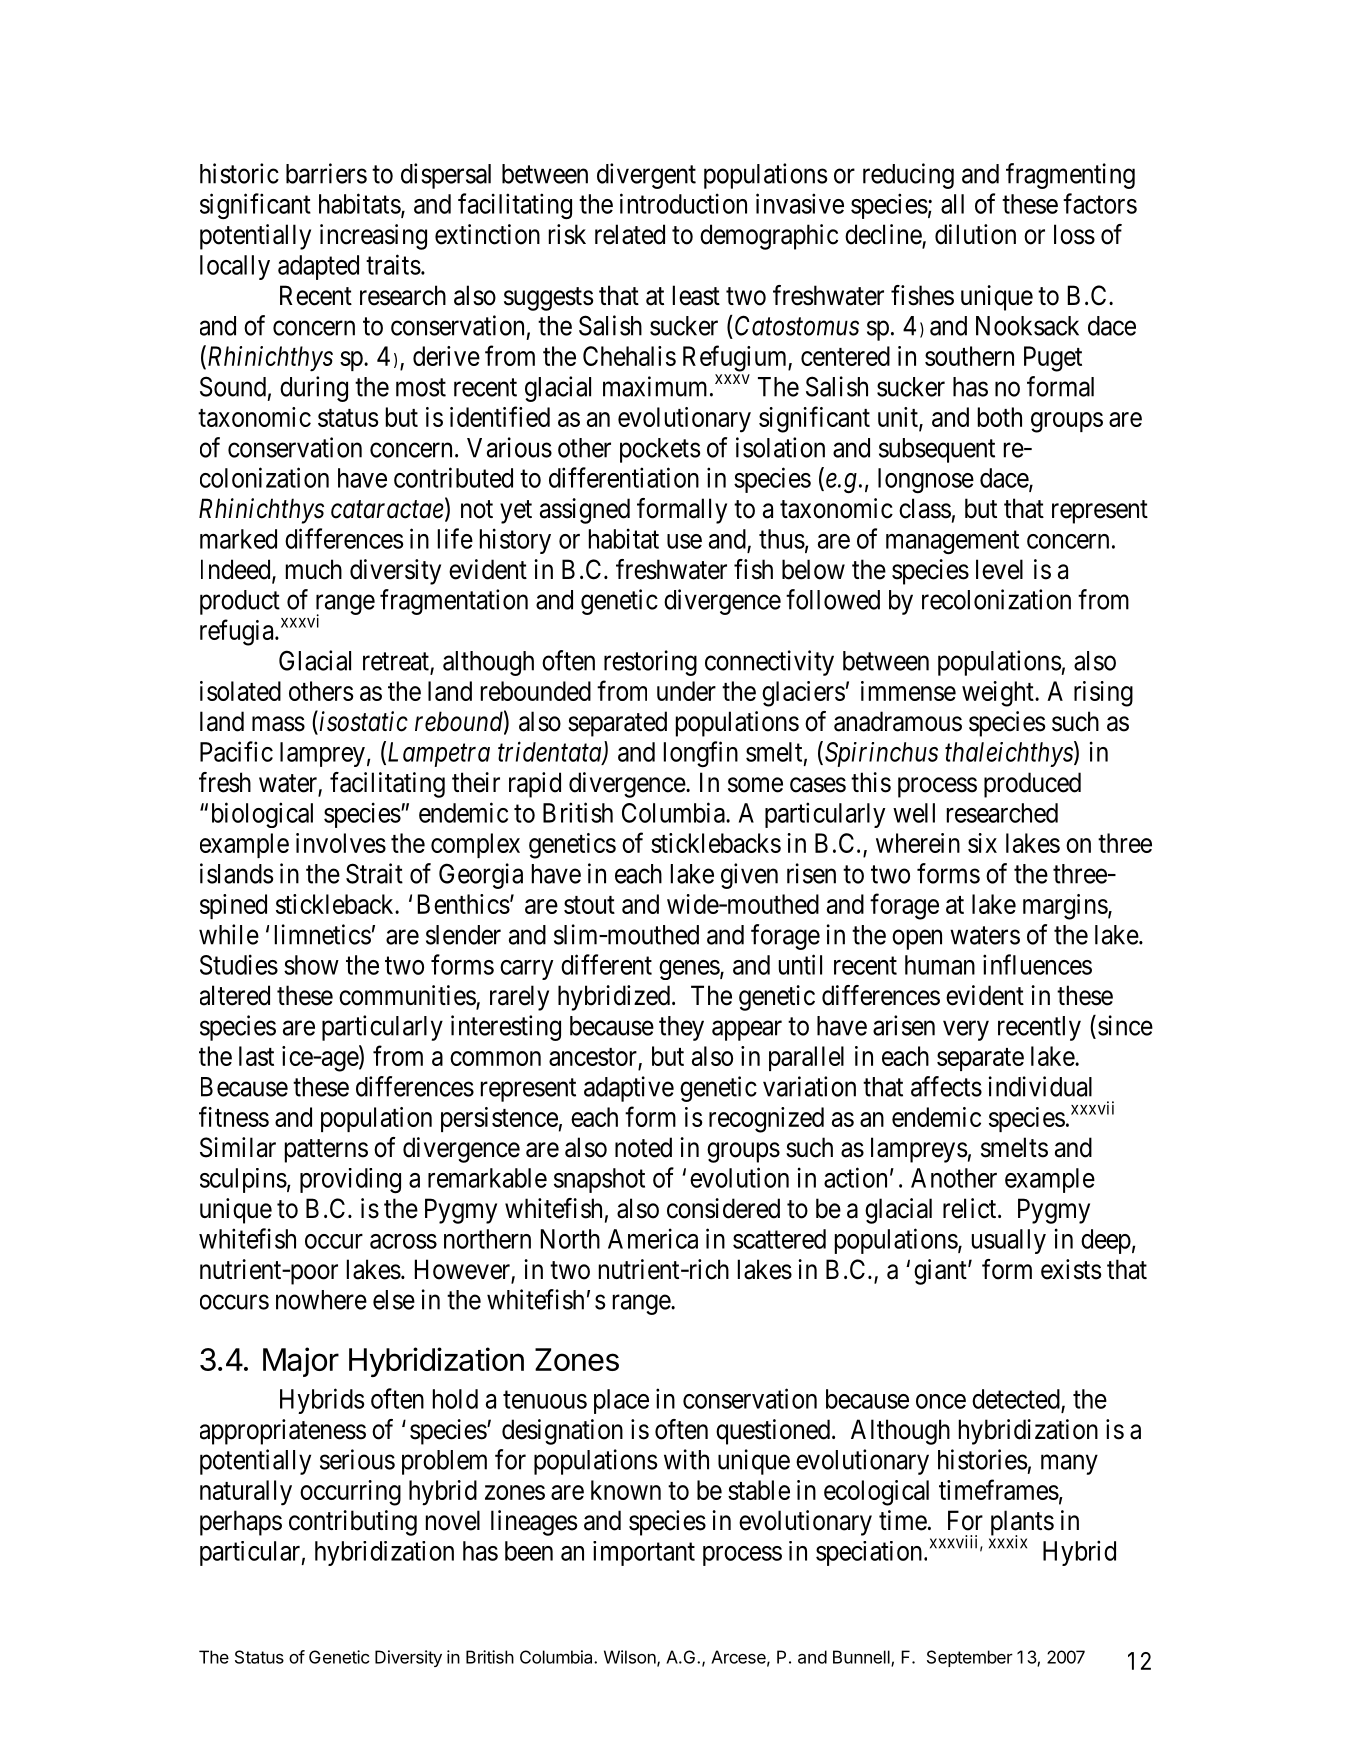 This screenshot has width=1350, height=1747. I want to click on introduction, so click(683, 203).
